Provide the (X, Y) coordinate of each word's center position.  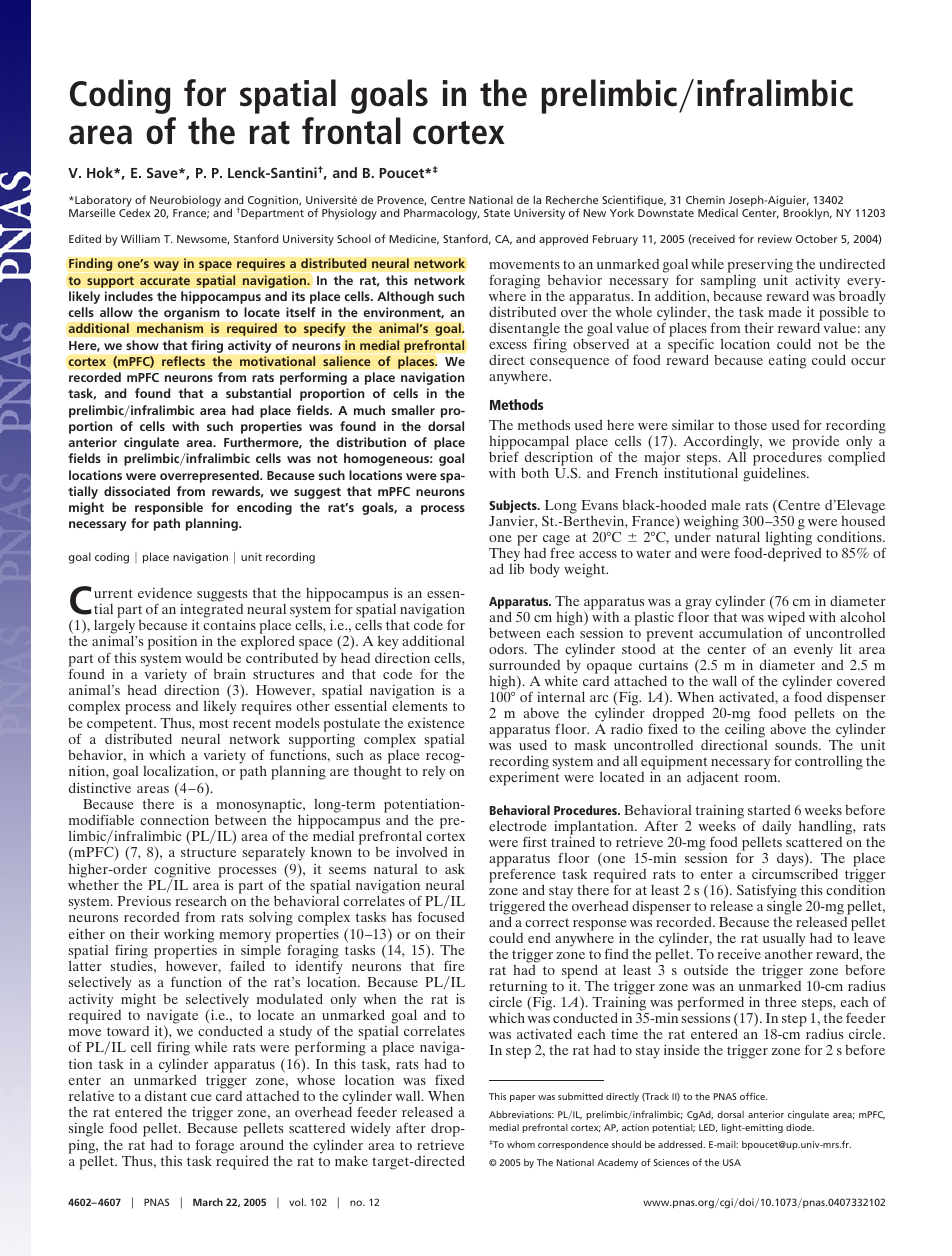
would (204, 657)
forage (214, 1148)
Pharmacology (441, 214)
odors (507, 649)
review (775, 239)
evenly (813, 651)
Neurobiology (185, 202)
